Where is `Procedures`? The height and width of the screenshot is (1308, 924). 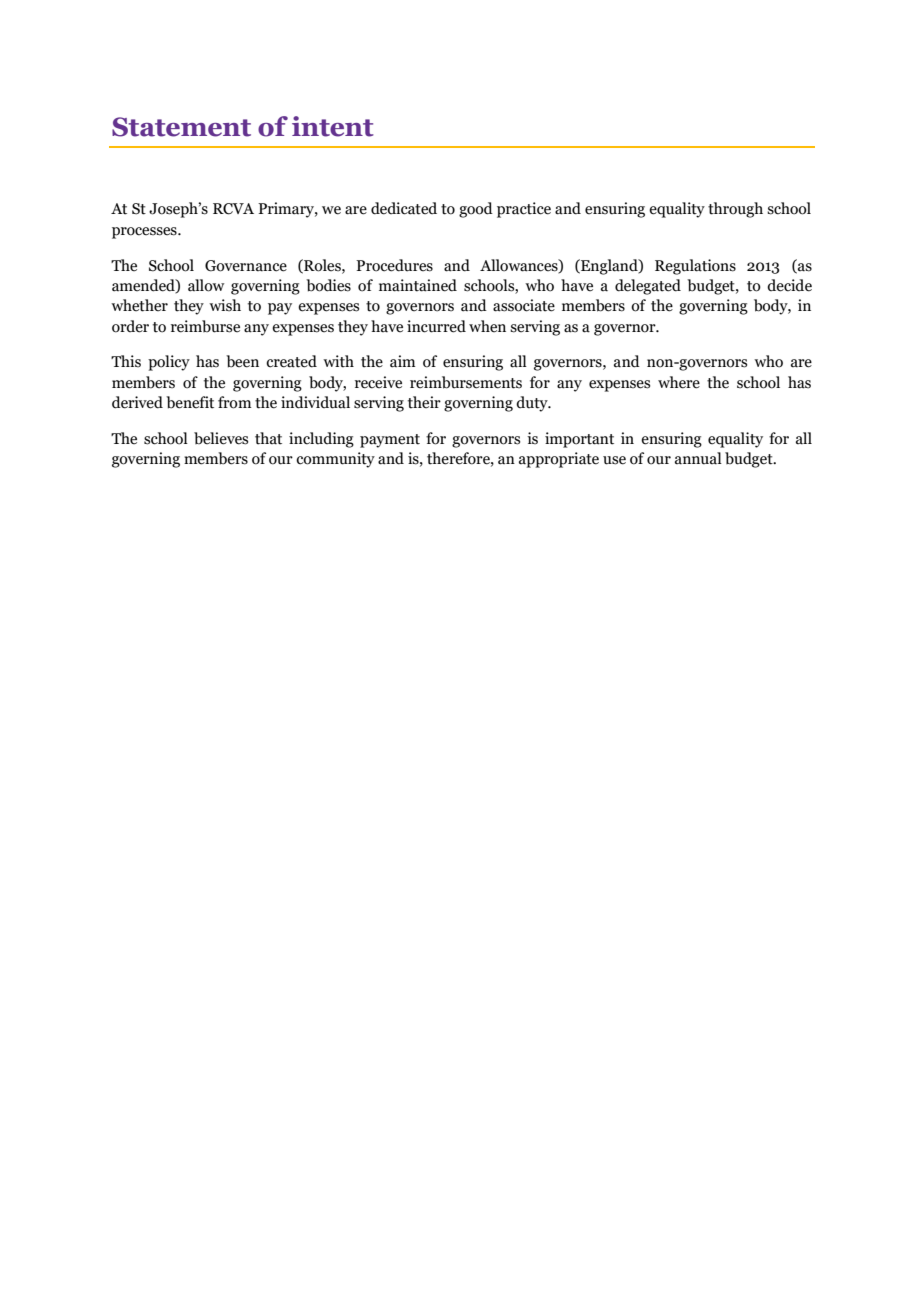
Procedures is located at coordinates (394, 265).
